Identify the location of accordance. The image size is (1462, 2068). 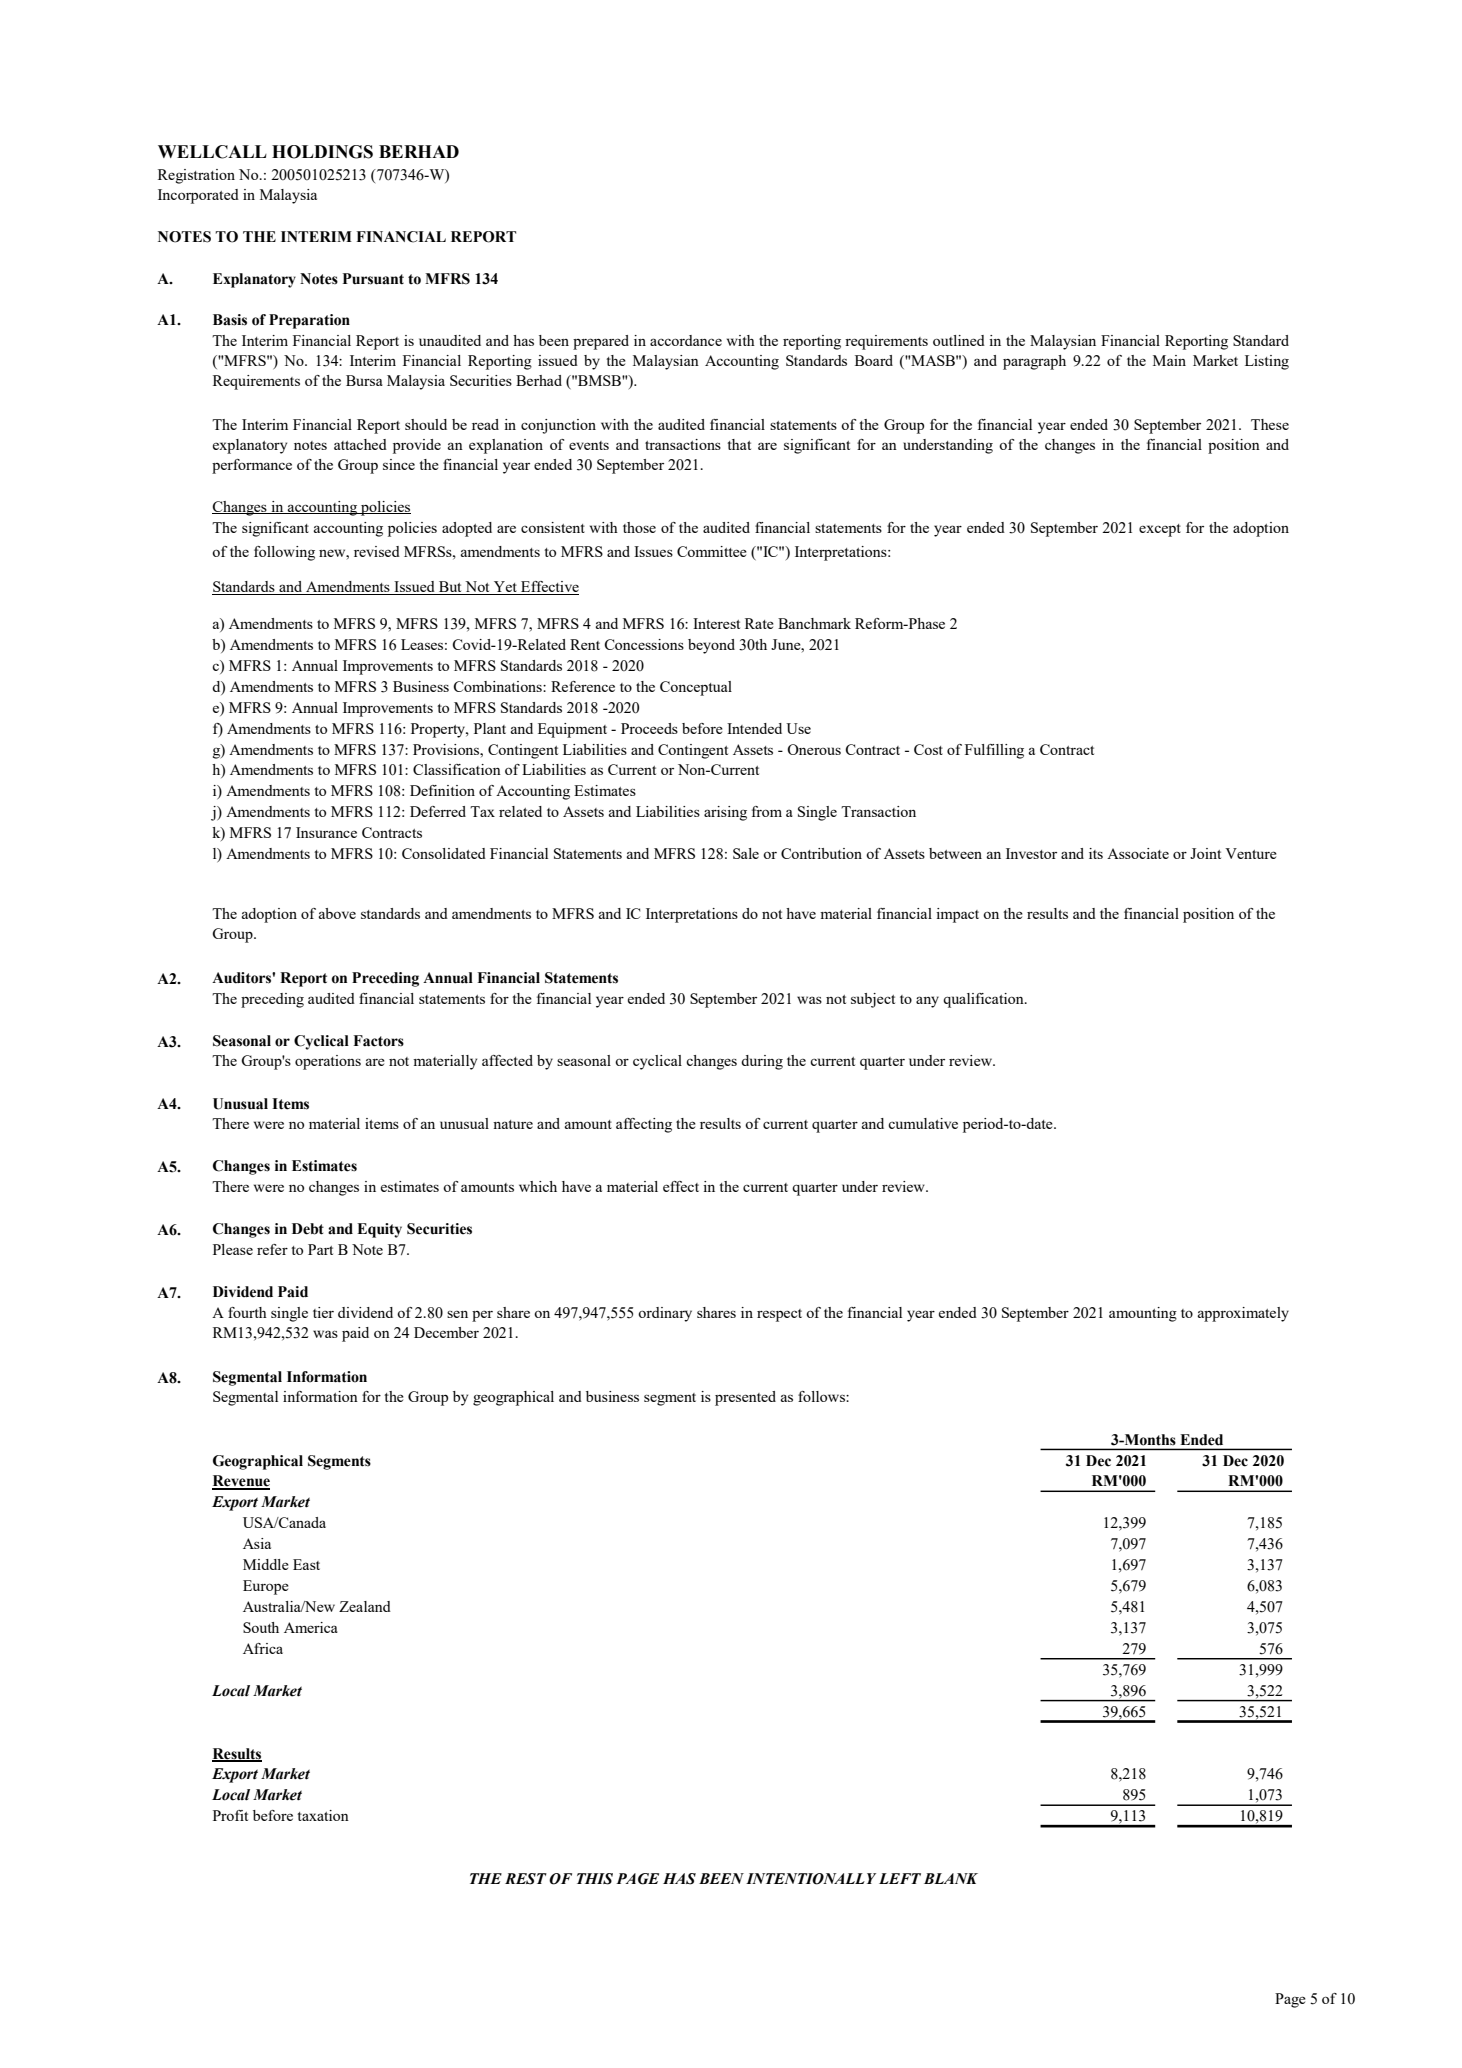
(686, 340).
